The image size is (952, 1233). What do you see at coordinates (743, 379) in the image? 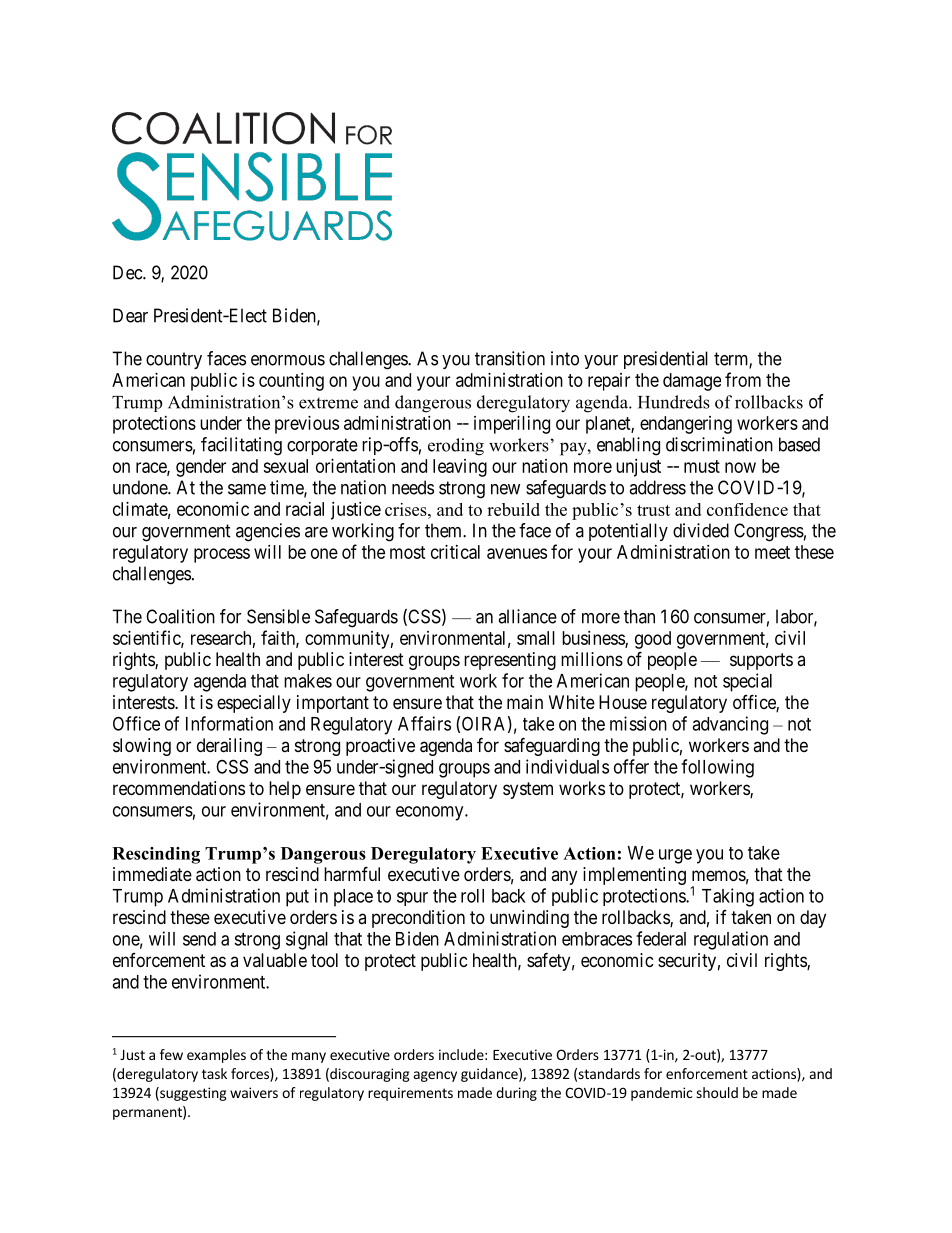
I see `from` at bounding box center [743, 379].
